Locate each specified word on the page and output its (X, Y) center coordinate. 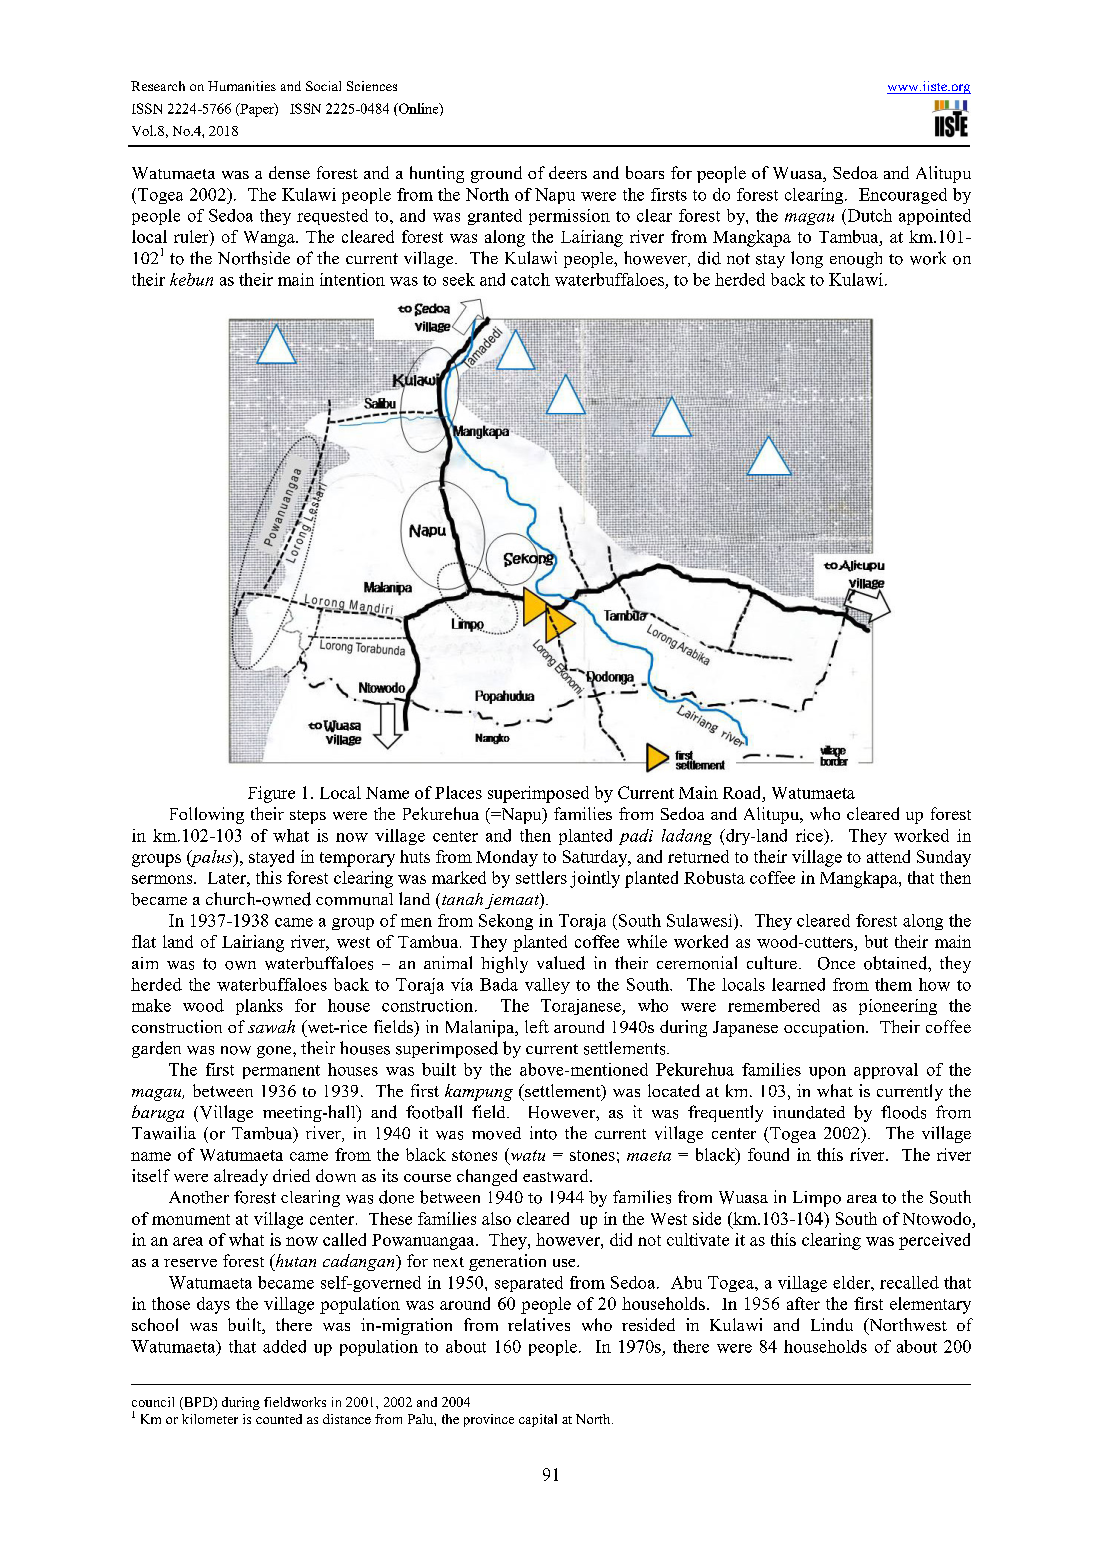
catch (530, 279)
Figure (271, 794)
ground (496, 174)
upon (827, 1073)
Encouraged (903, 196)
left (537, 1026)
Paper (257, 110)
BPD (198, 1403)
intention (352, 279)
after (803, 1303)
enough (856, 260)
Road (743, 792)
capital (538, 1420)
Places (458, 792)
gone (275, 1052)
